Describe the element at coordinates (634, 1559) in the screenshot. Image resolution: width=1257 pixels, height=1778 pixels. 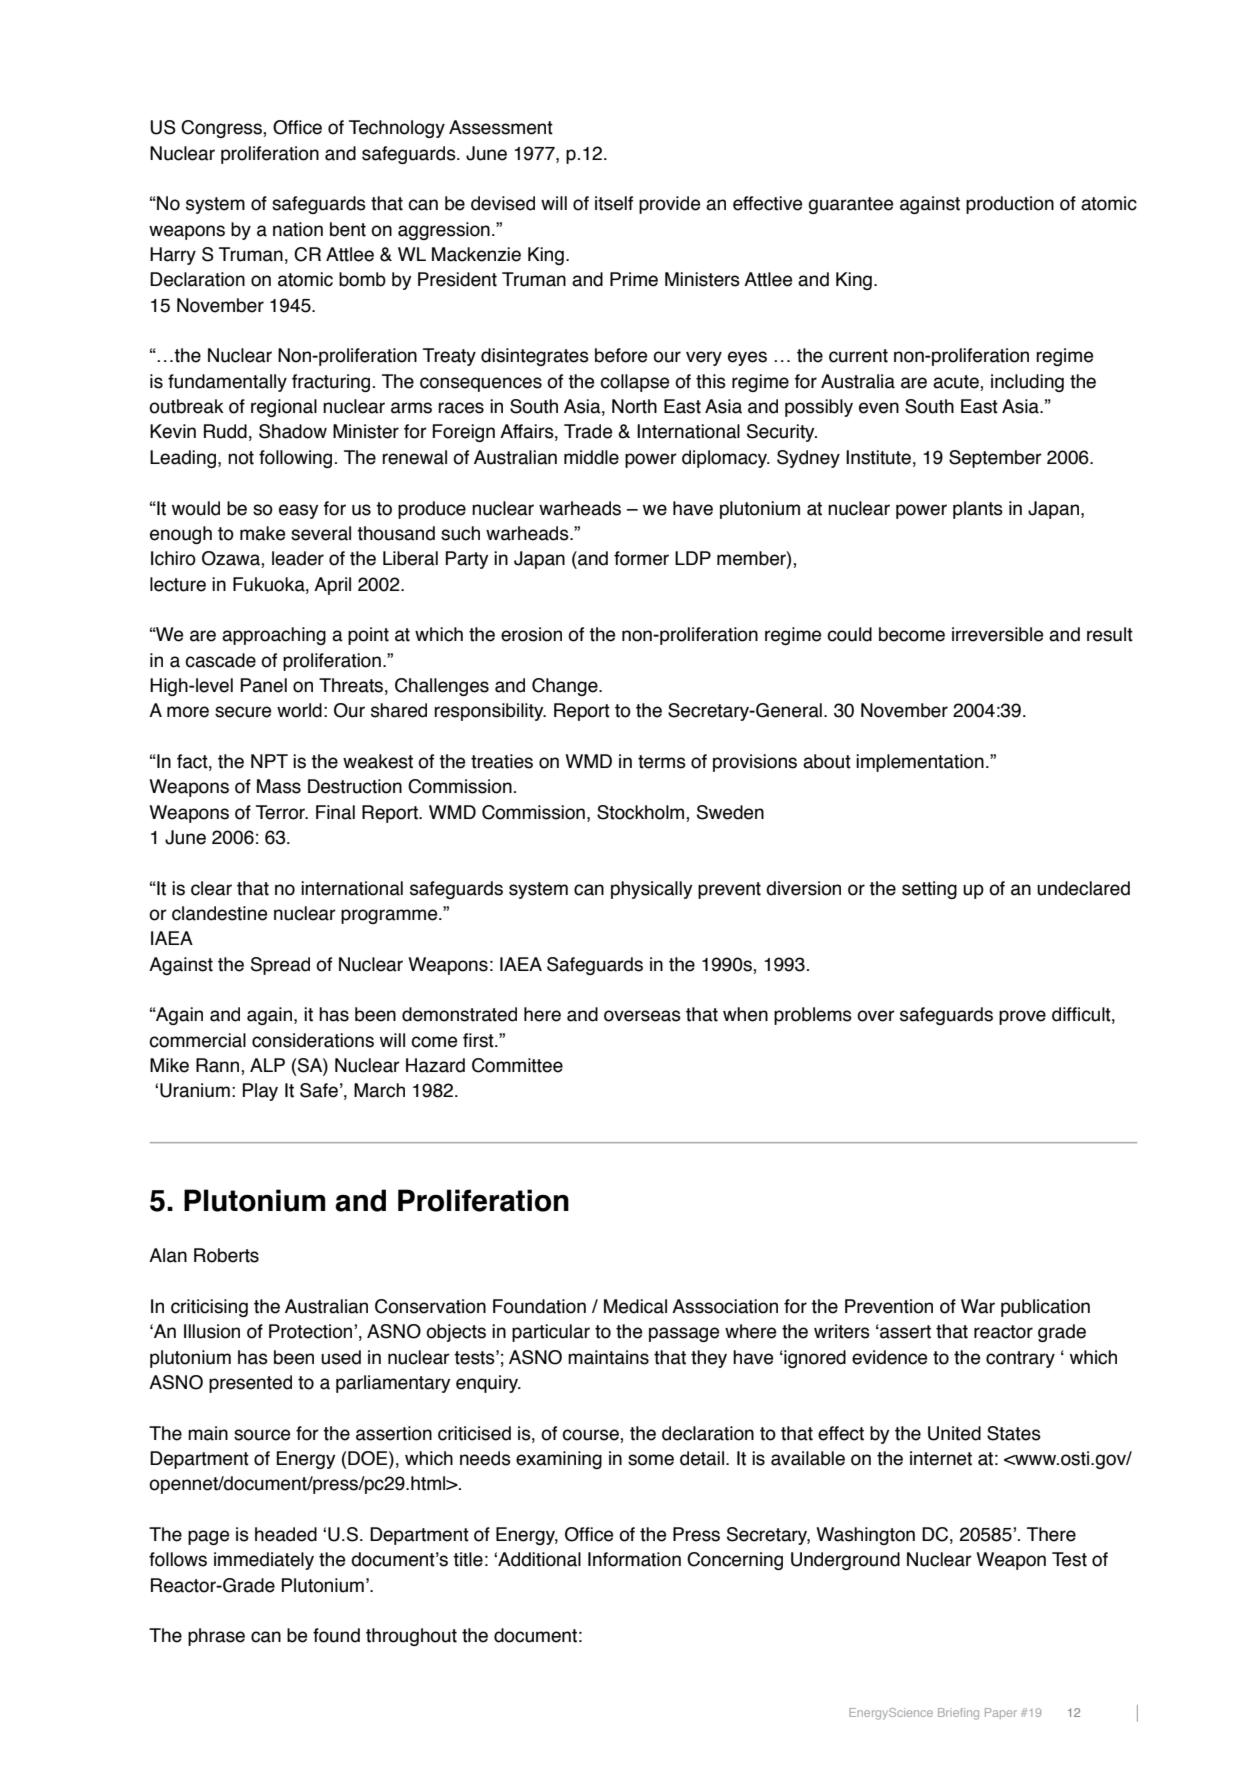
I see `Information` at that location.
